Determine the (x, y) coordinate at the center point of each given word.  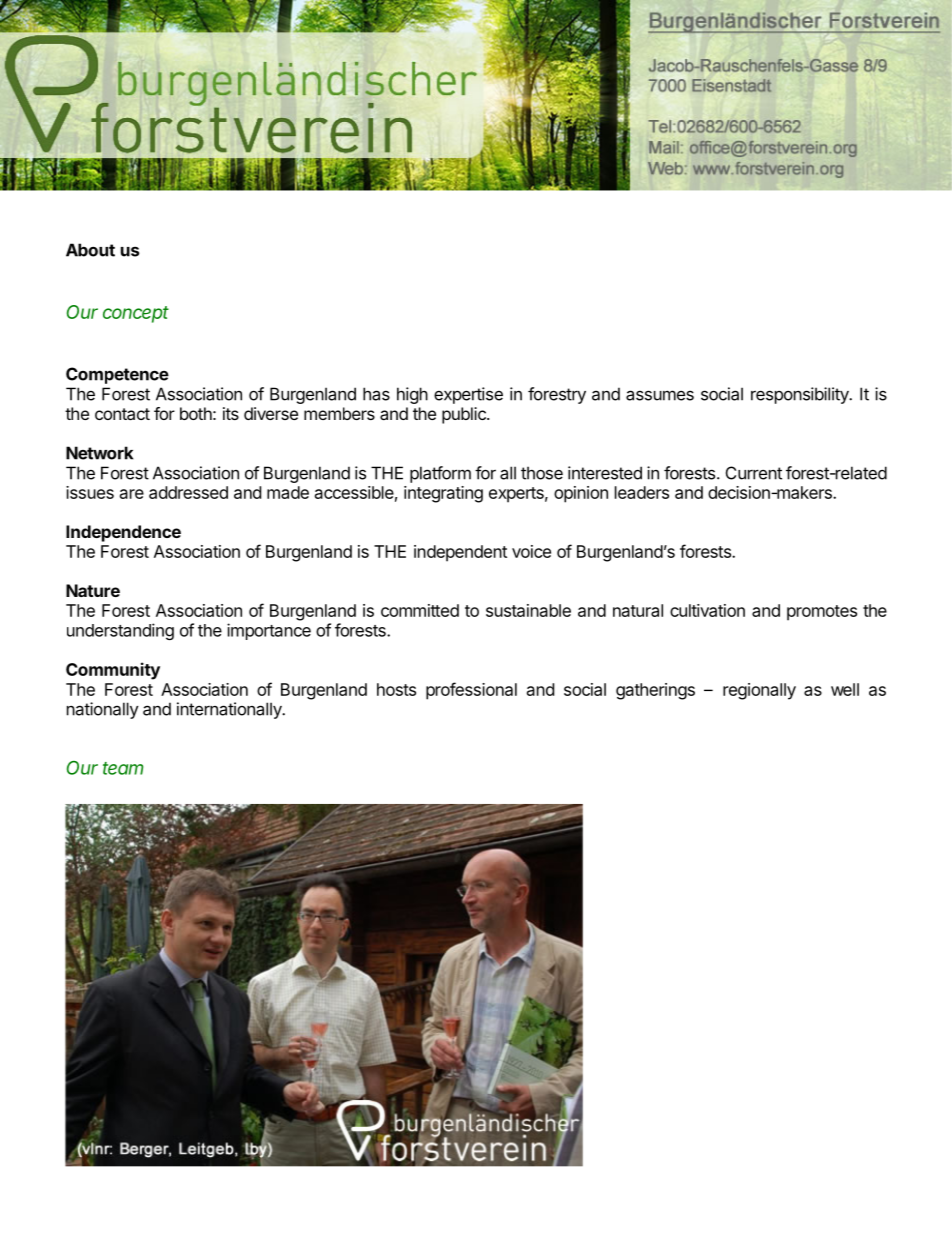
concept (136, 314)
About (90, 250)
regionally (759, 691)
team (123, 768)
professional (471, 691)
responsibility (801, 395)
